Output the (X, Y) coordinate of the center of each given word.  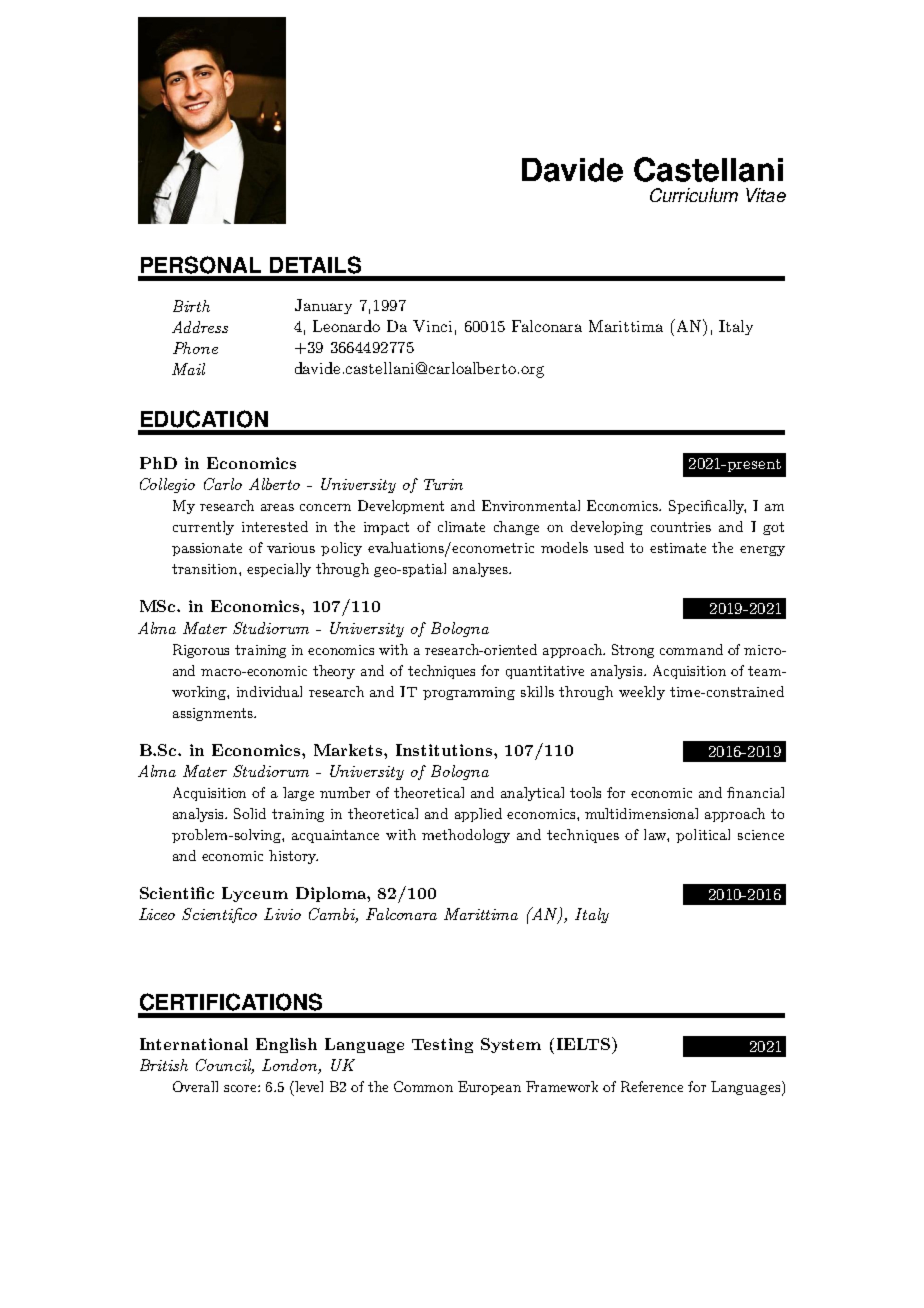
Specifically (707, 507)
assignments (214, 714)
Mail (188, 369)
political (703, 836)
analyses (481, 570)
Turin (443, 484)
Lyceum (255, 894)
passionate (207, 549)
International (194, 1044)
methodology (466, 836)
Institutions (445, 750)
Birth (191, 306)
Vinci (432, 326)
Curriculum (694, 195)
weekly (642, 693)
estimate (678, 548)
